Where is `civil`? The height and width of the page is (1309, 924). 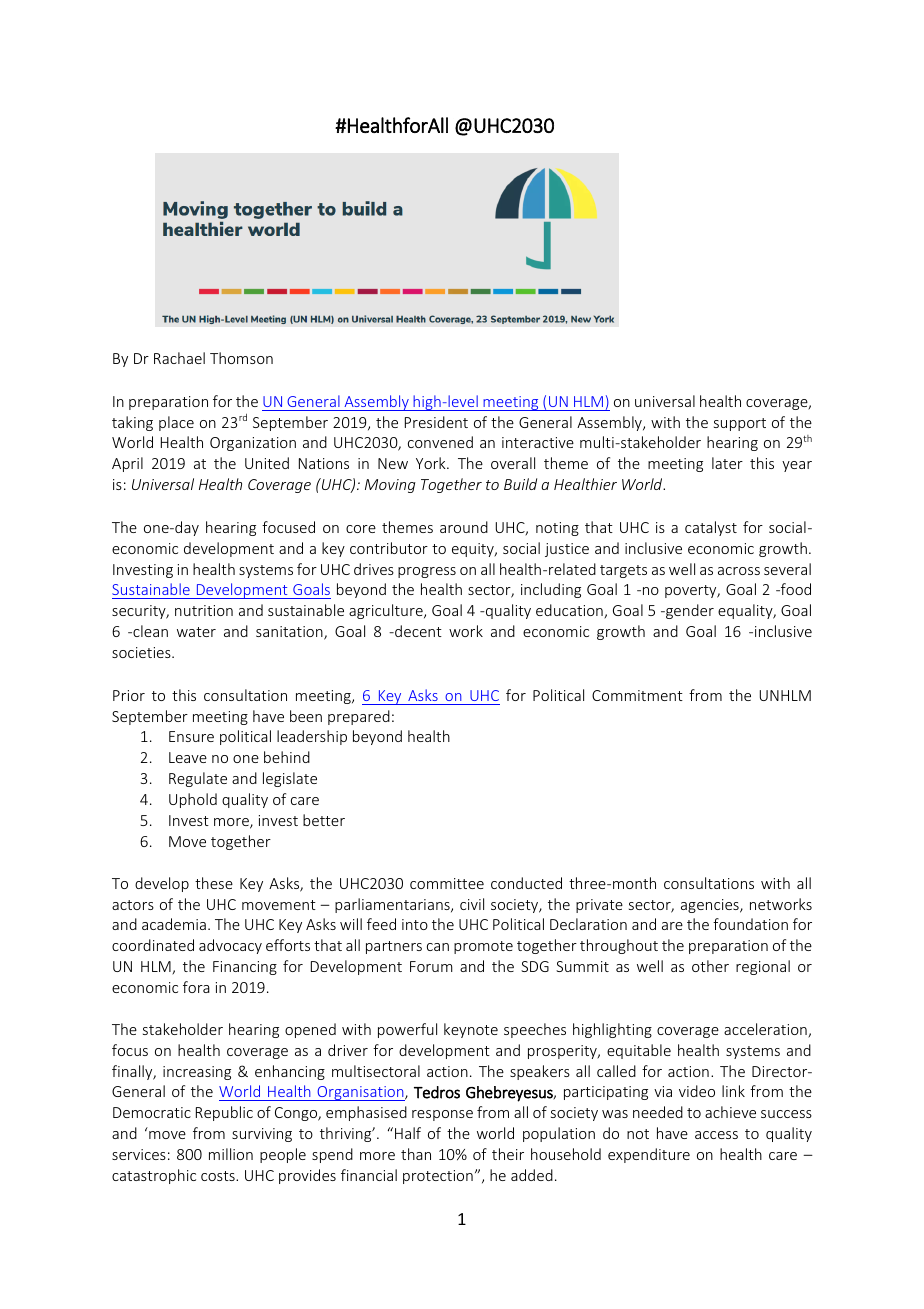
civil is located at coordinates (472, 904).
